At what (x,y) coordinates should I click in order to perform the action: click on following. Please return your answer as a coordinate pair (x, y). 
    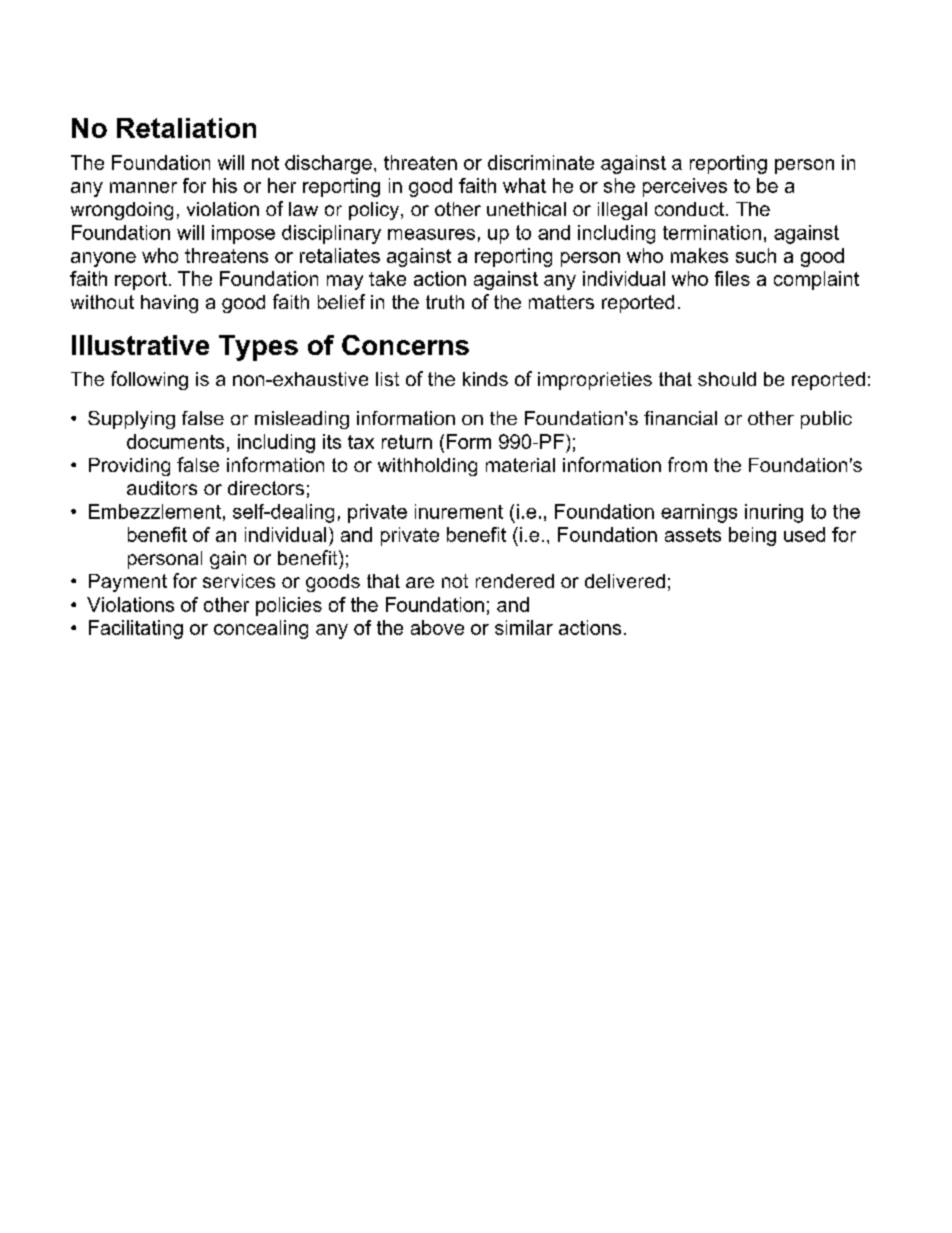
    Looking at the image, I should click on (149, 380).
